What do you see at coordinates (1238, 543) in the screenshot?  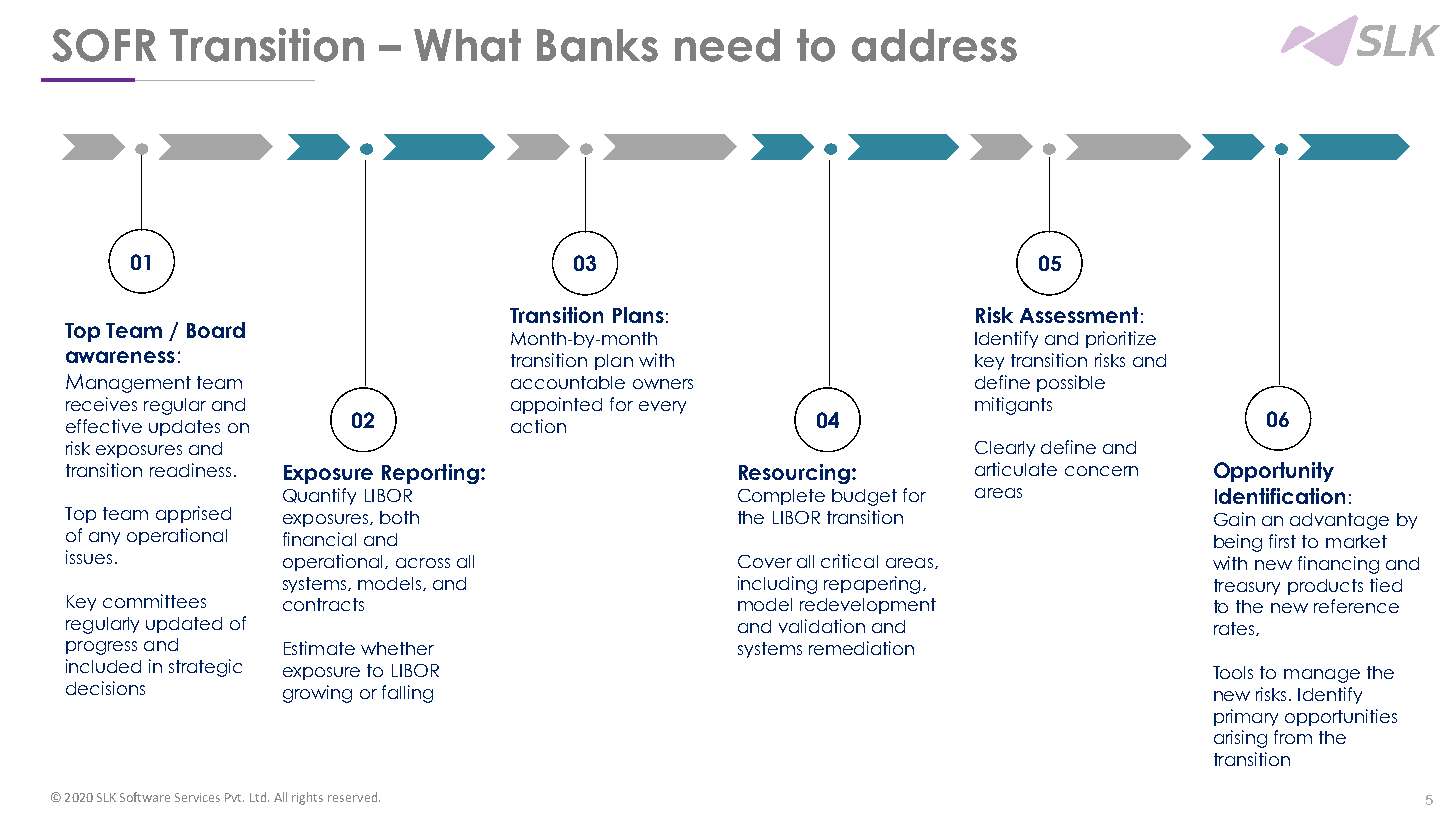 I see `being` at bounding box center [1238, 543].
